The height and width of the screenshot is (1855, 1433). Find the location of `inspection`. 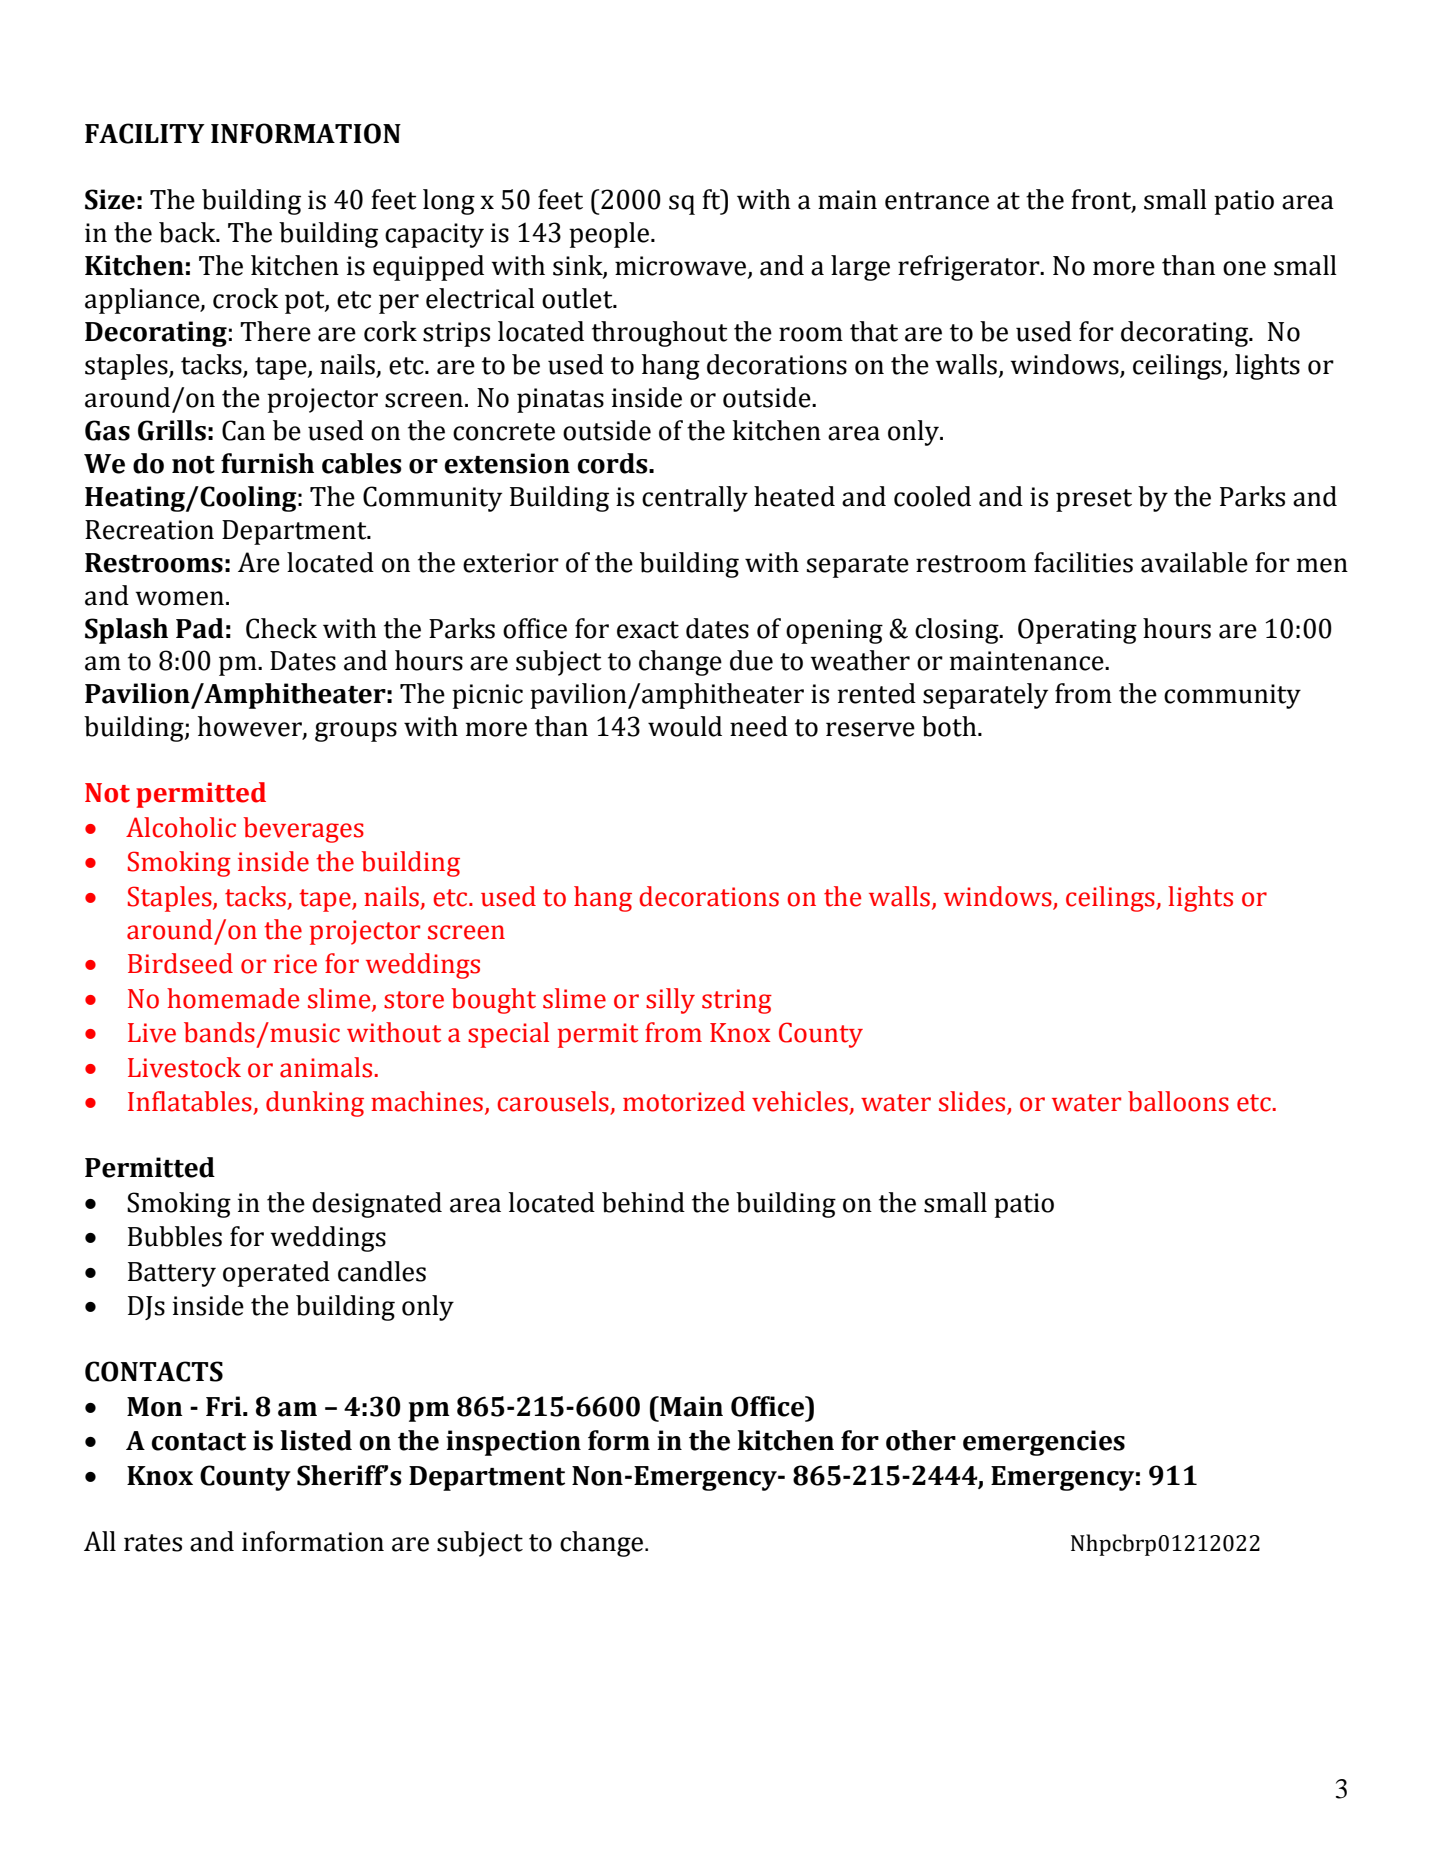

inspection is located at coordinates (513, 1443).
